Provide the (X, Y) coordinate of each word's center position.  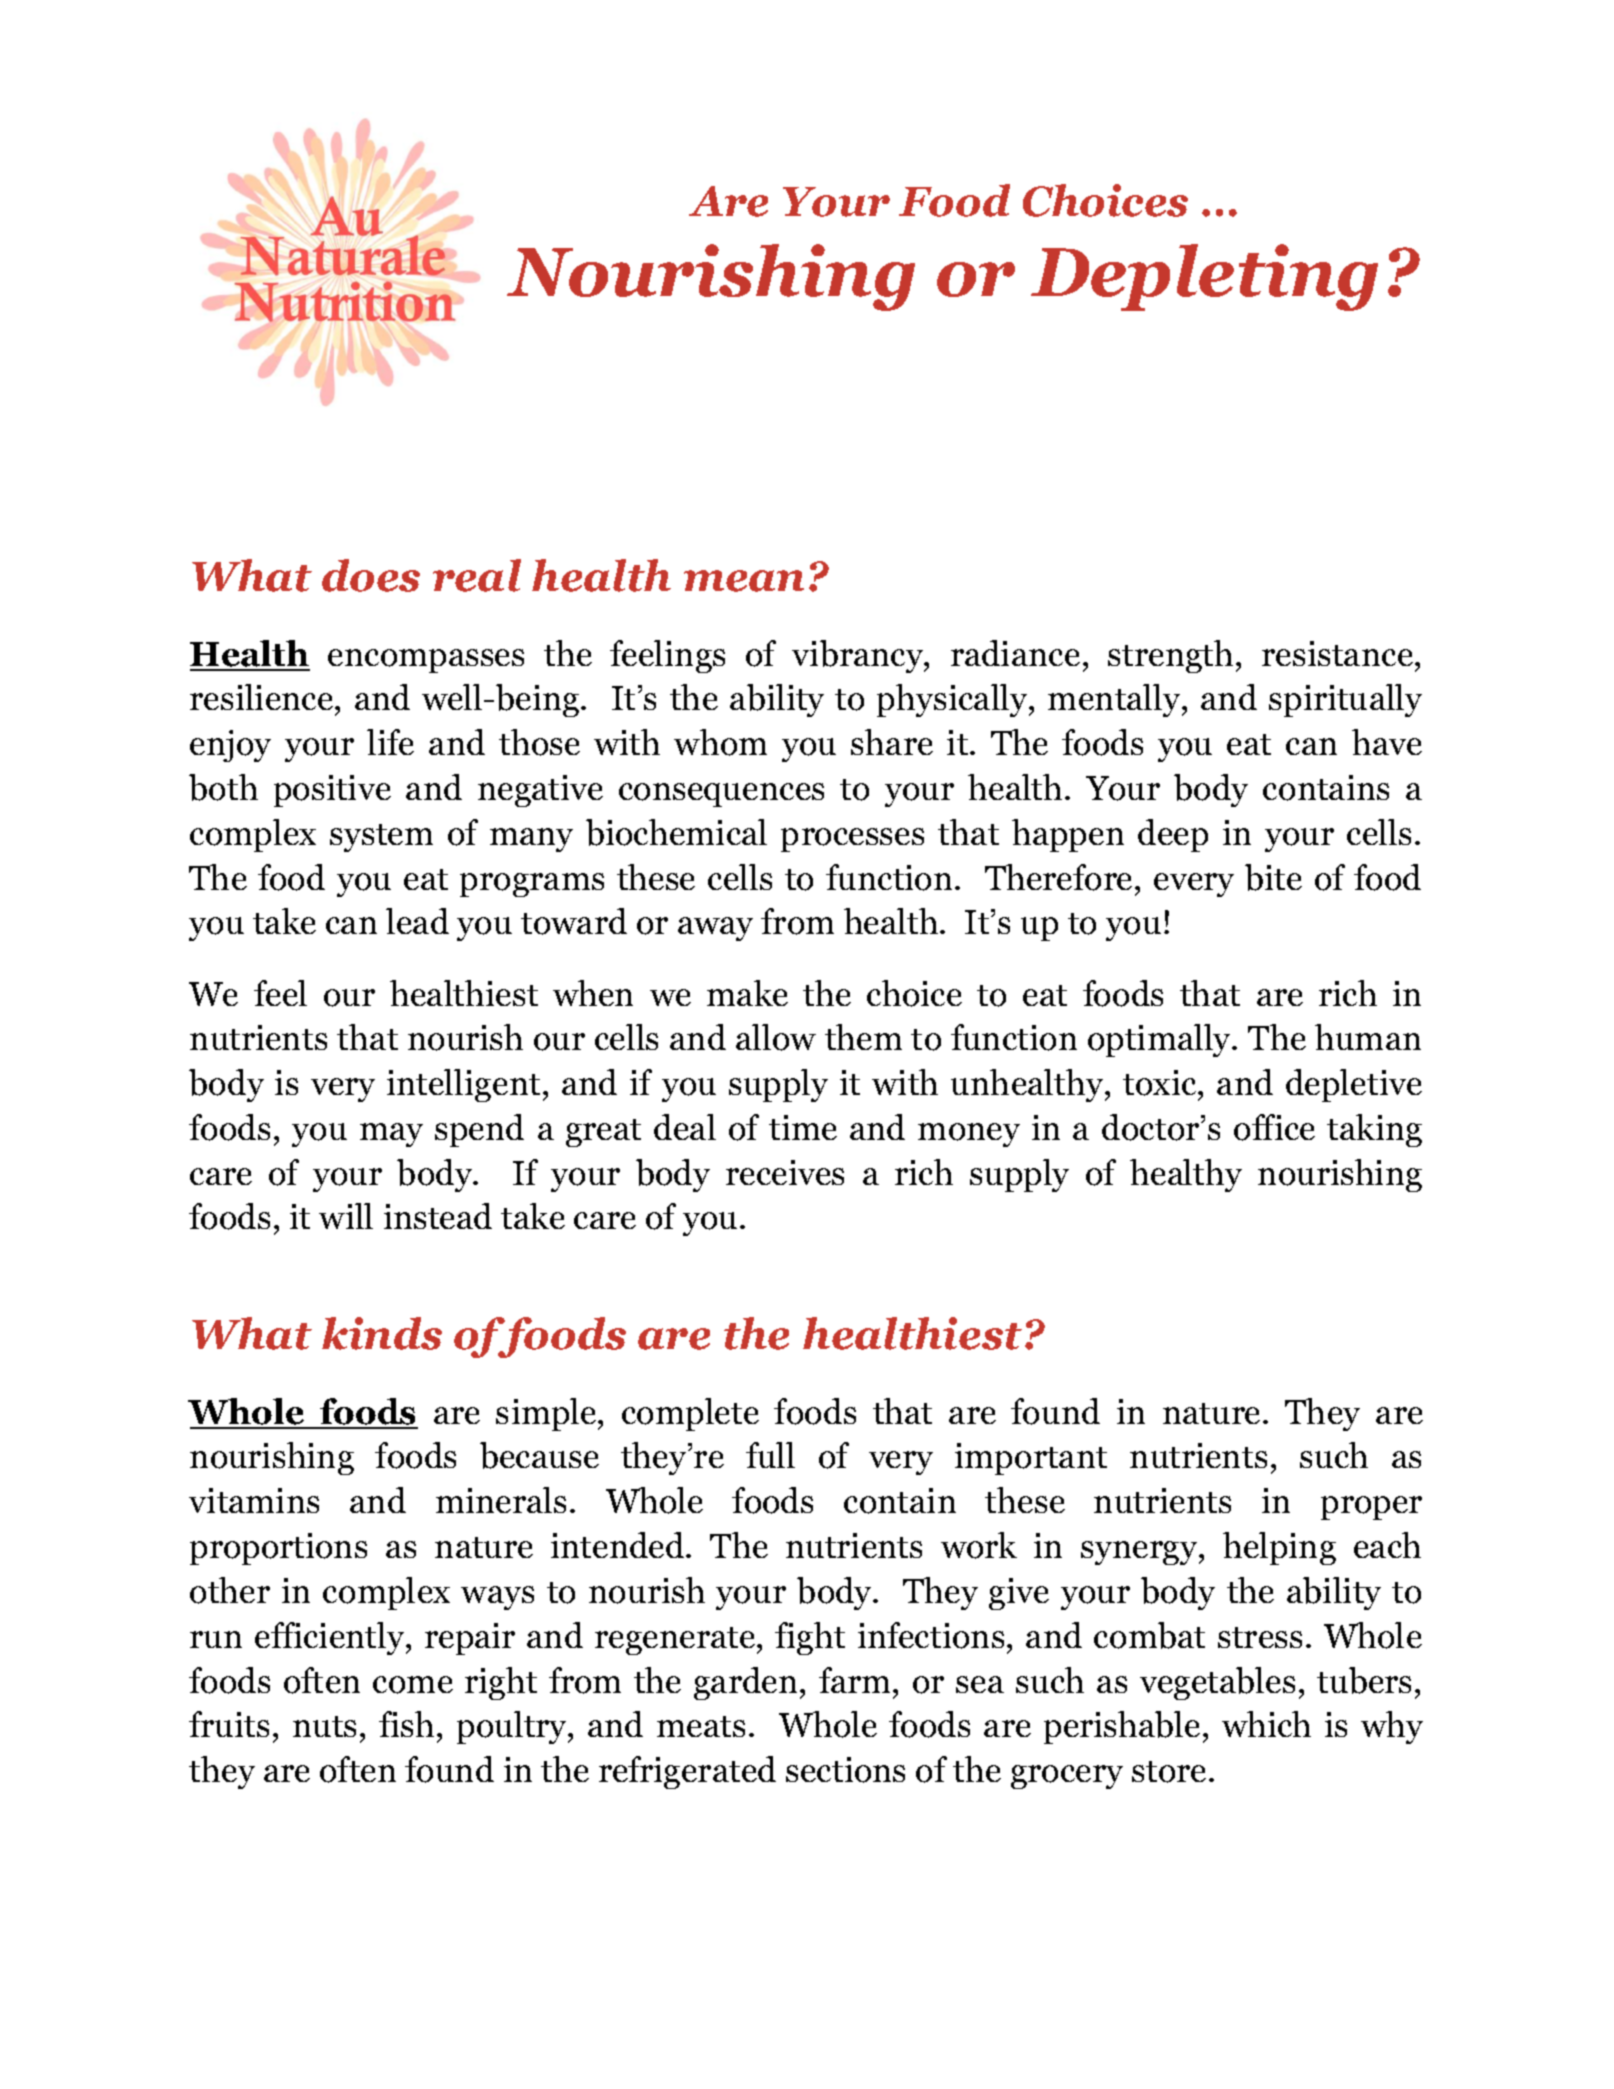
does (371, 575)
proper (1371, 1508)
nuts (324, 1726)
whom (720, 742)
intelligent (463, 1085)
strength (1170, 656)
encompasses (426, 661)
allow (776, 1037)
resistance (1337, 653)
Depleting (1204, 277)
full (770, 1455)
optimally (1161, 1040)
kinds (382, 1333)
